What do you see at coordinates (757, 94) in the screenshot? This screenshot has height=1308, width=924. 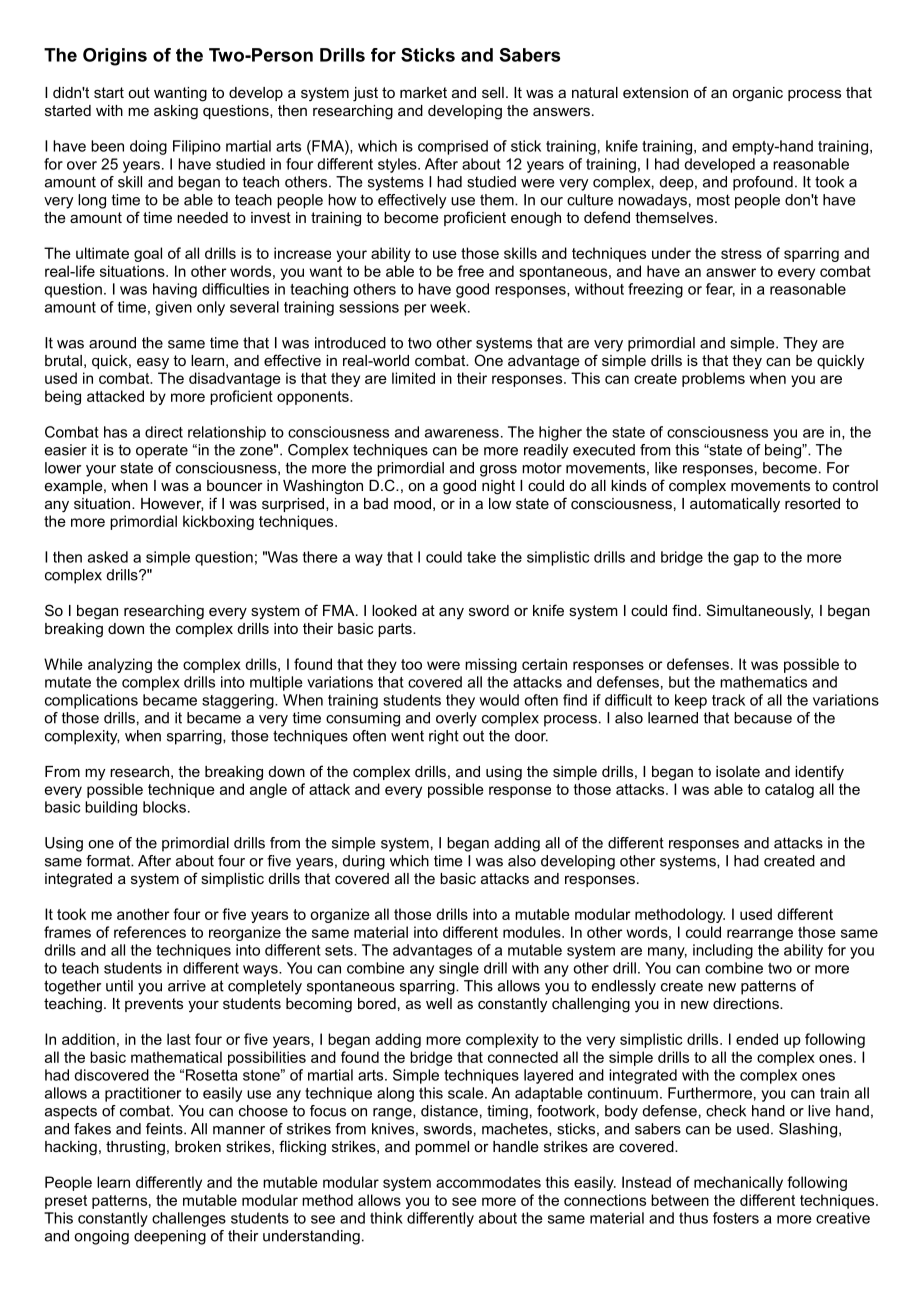 I see `organic` at bounding box center [757, 94].
